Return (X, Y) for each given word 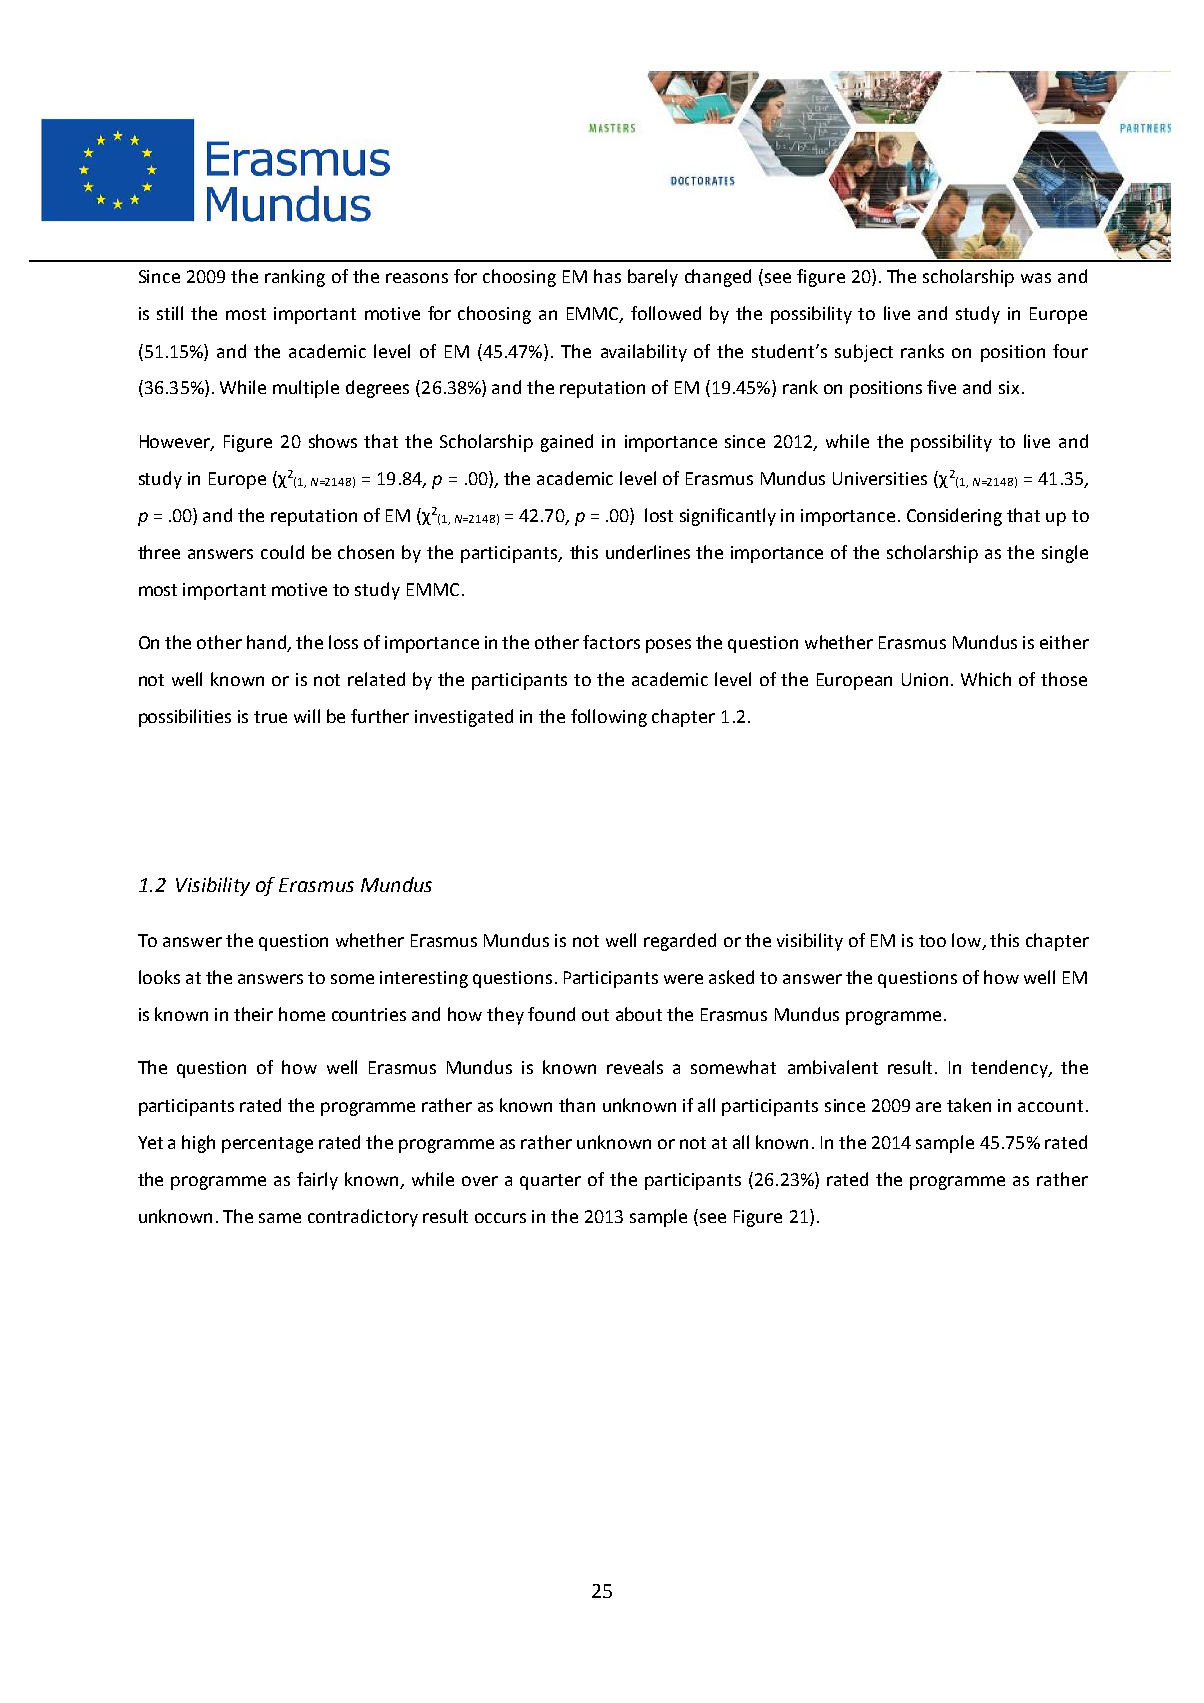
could (282, 552)
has (607, 276)
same (280, 1218)
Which (986, 679)
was (1036, 278)
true (270, 717)
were (683, 979)
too (932, 941)
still (170, 313)
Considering (954, 517)
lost (659, 515)
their (253, 1014)
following (609, 718)
